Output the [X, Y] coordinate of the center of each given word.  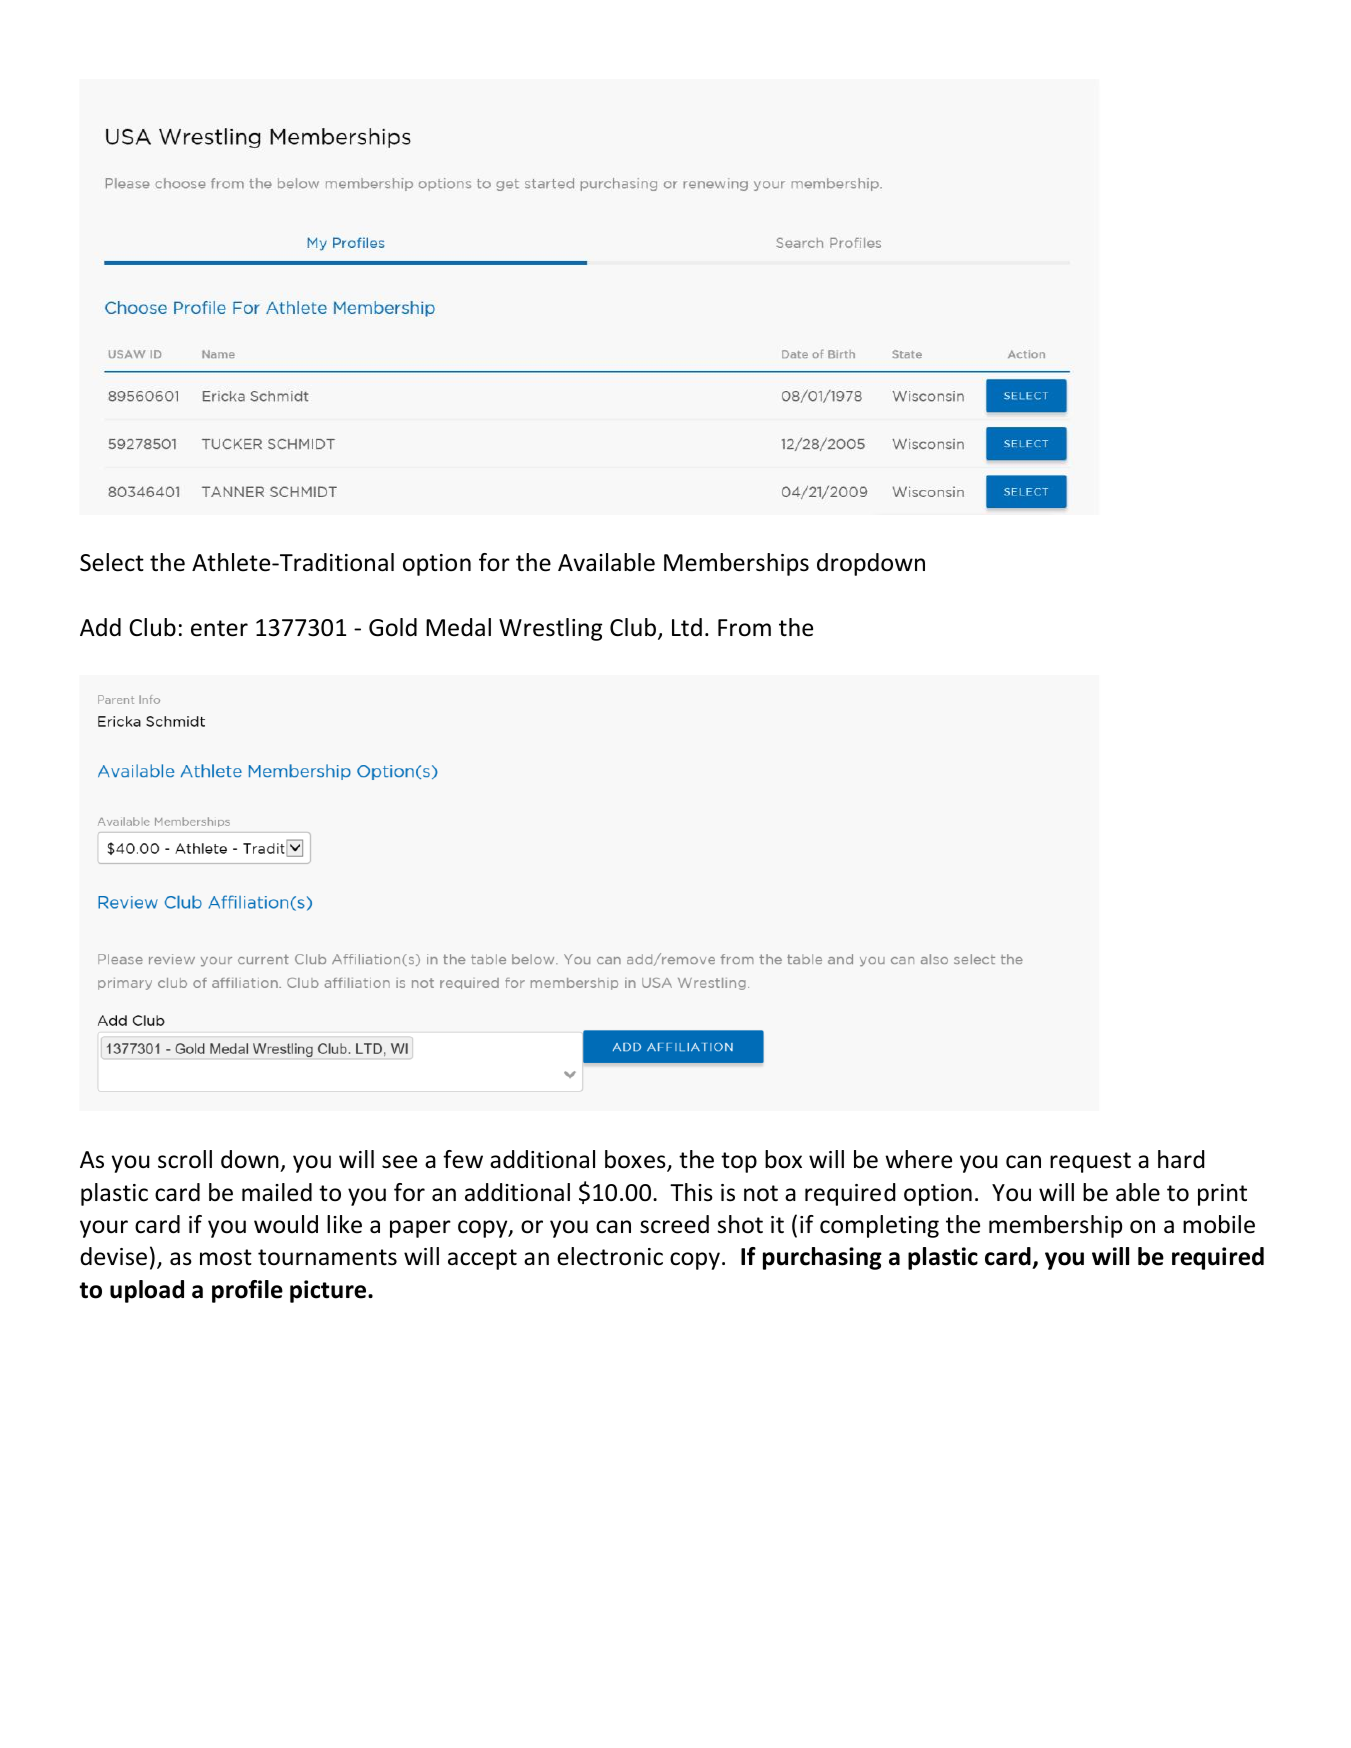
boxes [636, 1160]
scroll [185, 1159]
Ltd [687, 627]
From [744, 628]
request [1090, 1162]
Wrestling [550, 629]
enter [219, 628]
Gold [393, 627]
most [226, 1257]
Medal [458, 627]
